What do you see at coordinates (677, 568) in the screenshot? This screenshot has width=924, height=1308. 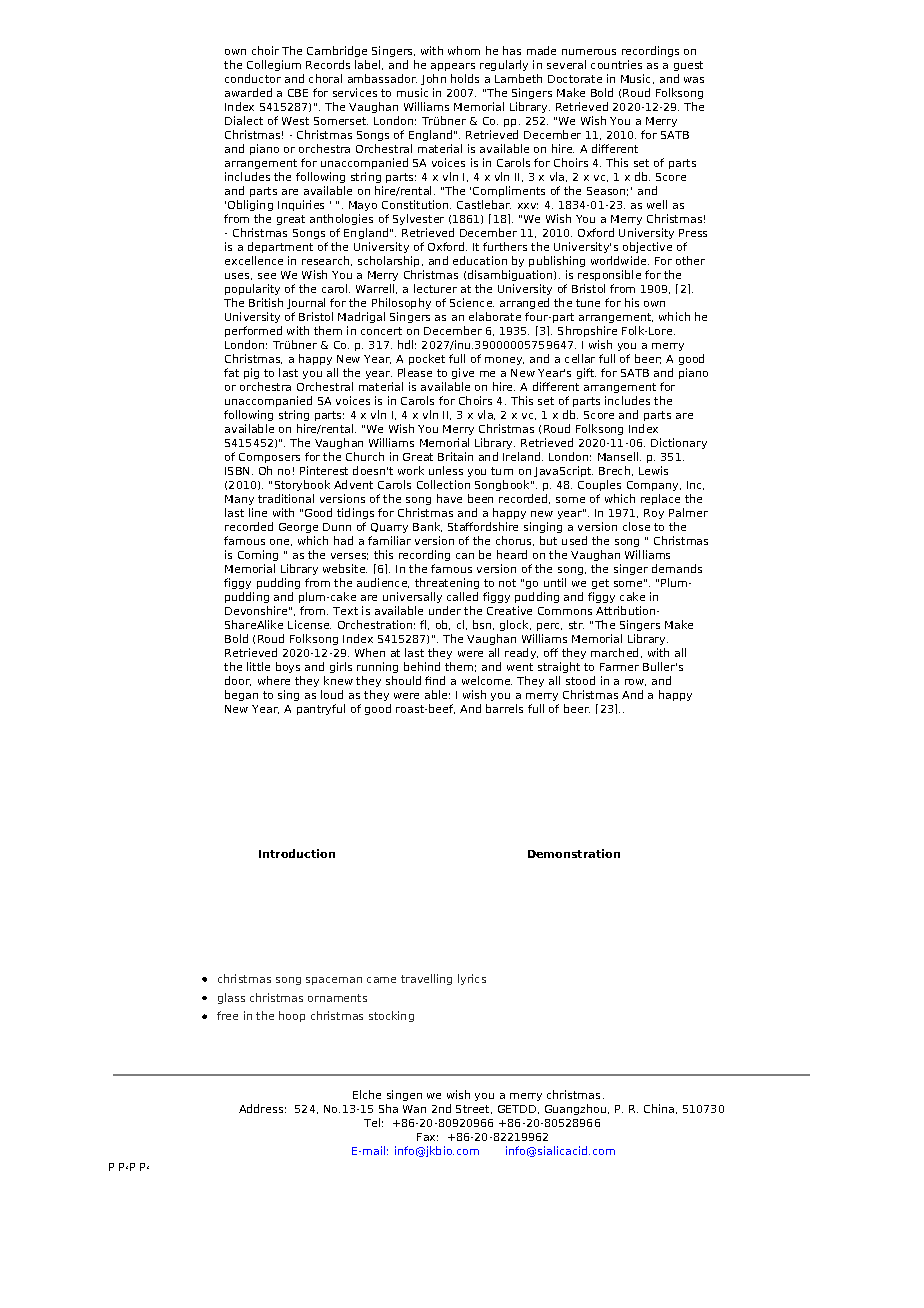 I see `demands` at bounding box center [677, 568].
